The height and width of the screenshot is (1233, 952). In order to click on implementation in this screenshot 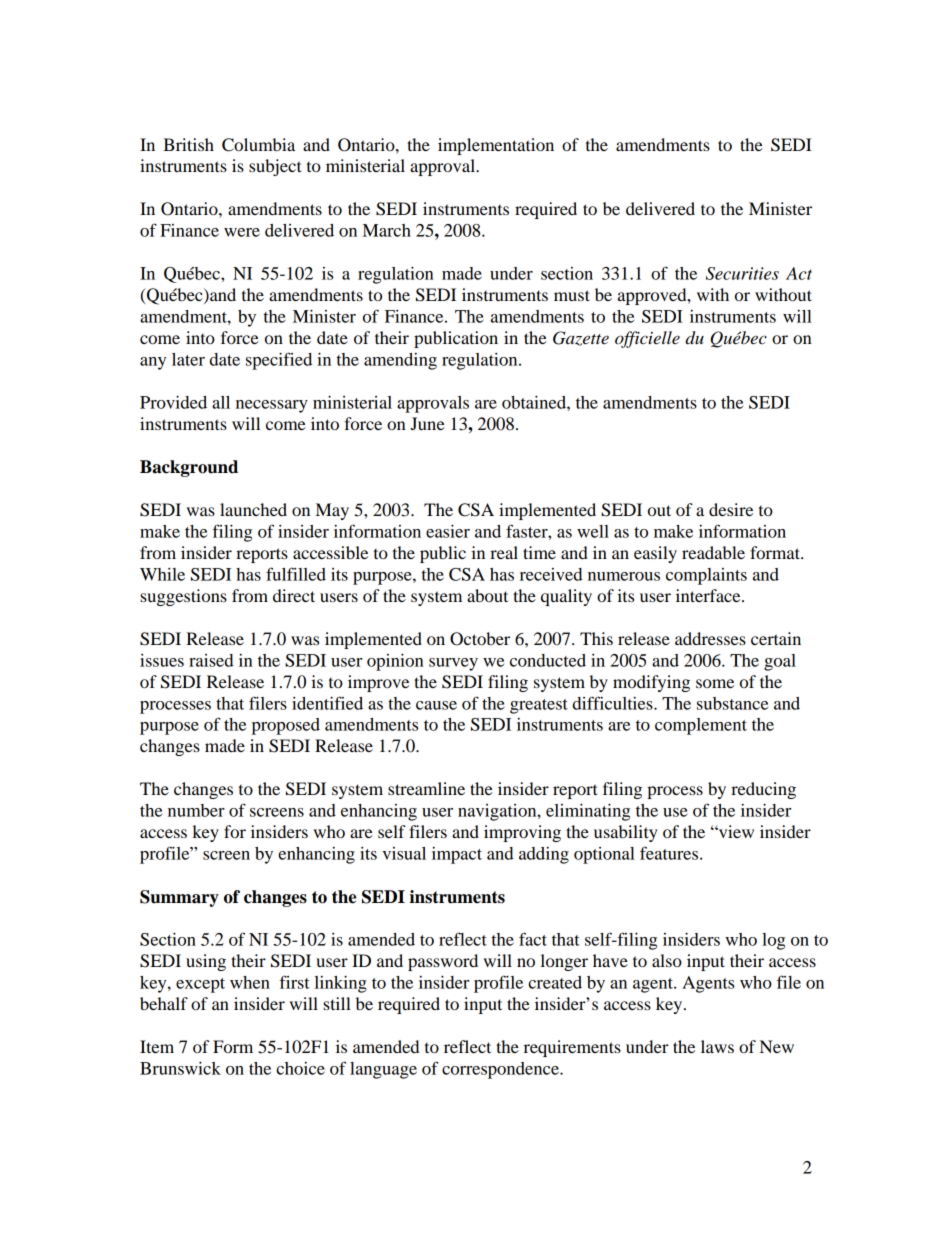, I will do `click(496, 146)`.
